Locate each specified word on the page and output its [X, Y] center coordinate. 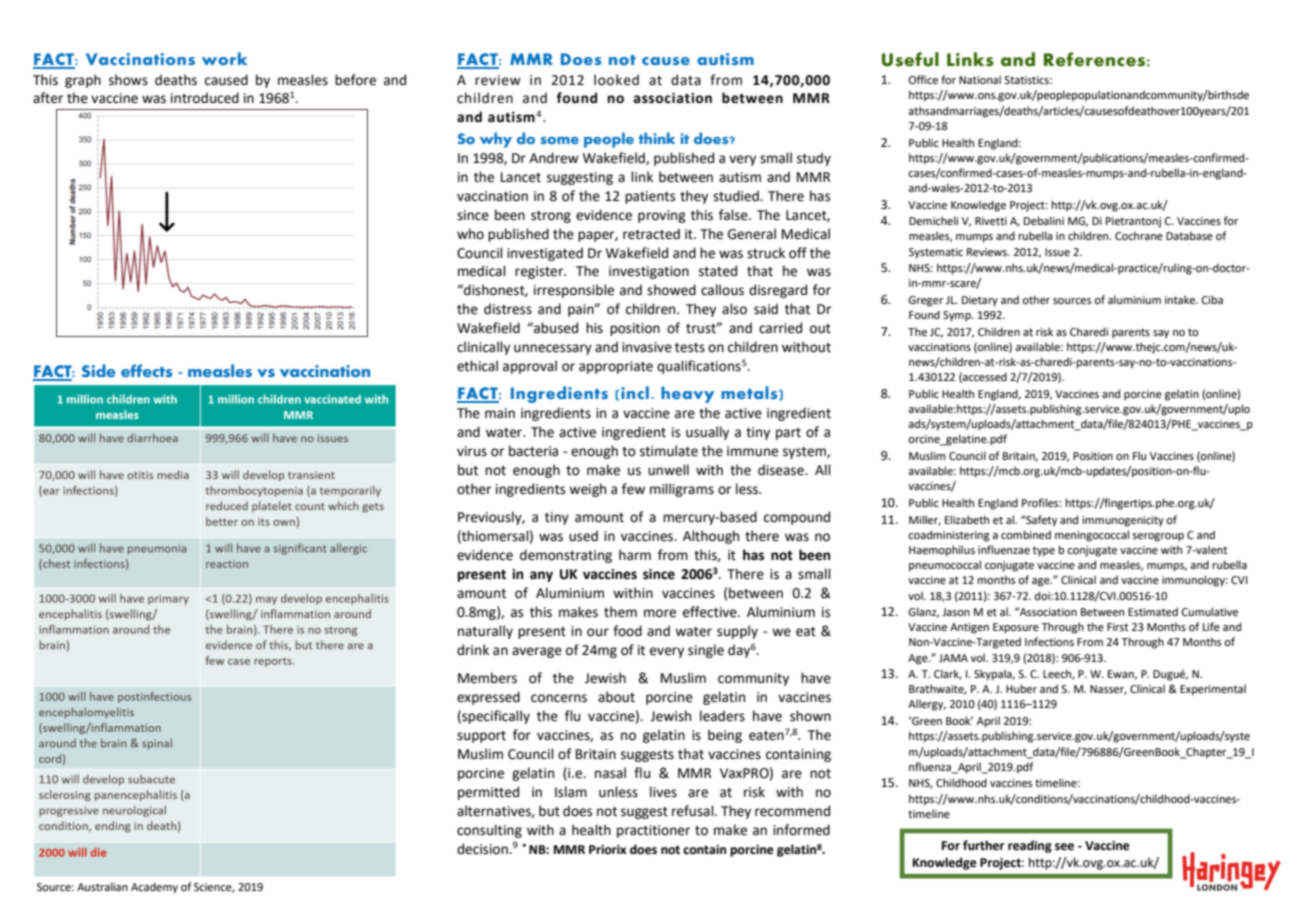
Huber [1021, 688]
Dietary [980, 301]
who [470, 234]
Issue [1057, 252]
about [616, 697]
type [1044, 551]
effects [147, 370]
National [980, 79]
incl [635, 392]
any [541, 576]
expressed [488, 698]
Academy [154, 888]
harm [635, 555]
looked [616, 80]
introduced [205, 98]
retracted [651, 234]
